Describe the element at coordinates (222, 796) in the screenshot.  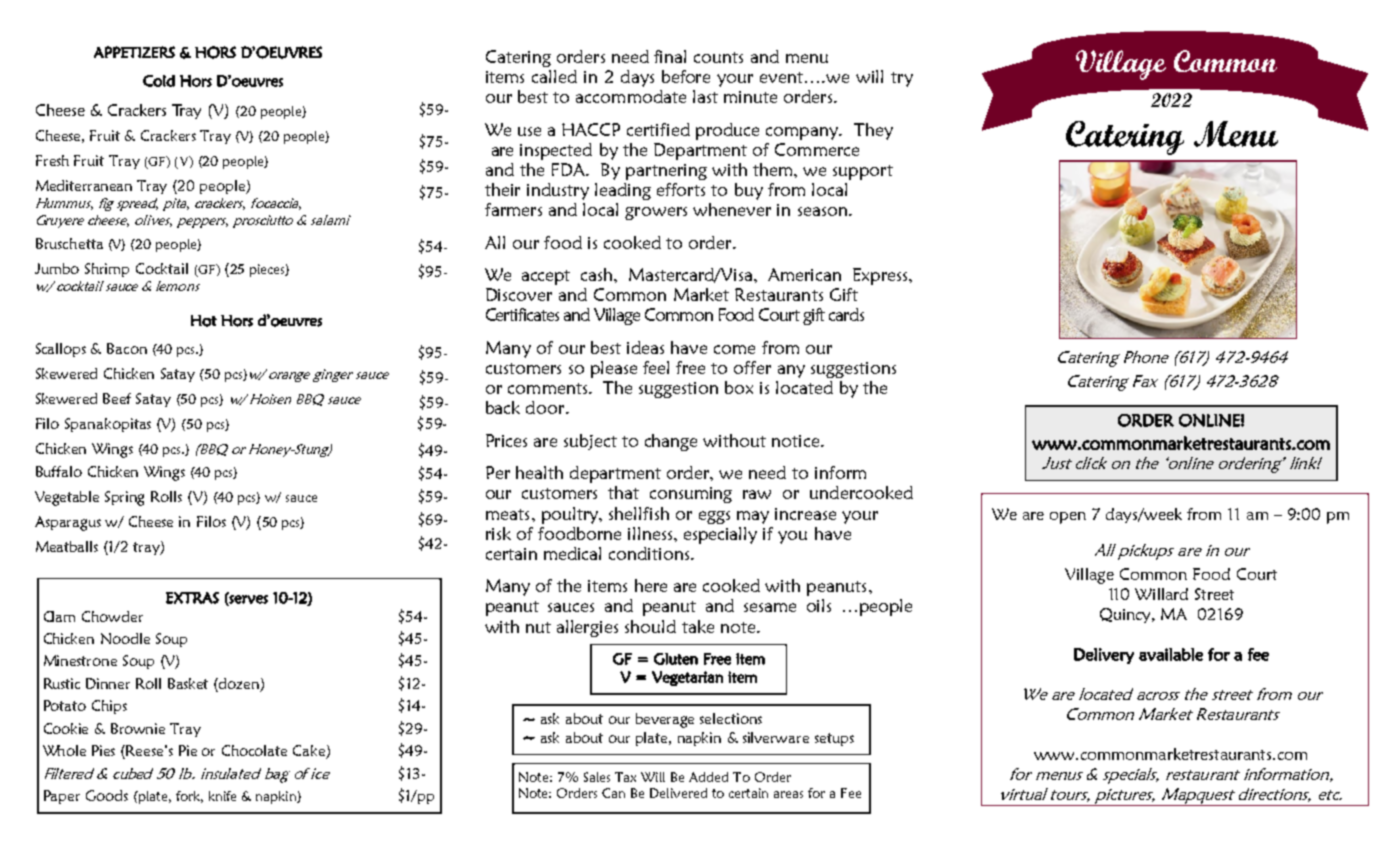
I see `knife` at that location.
